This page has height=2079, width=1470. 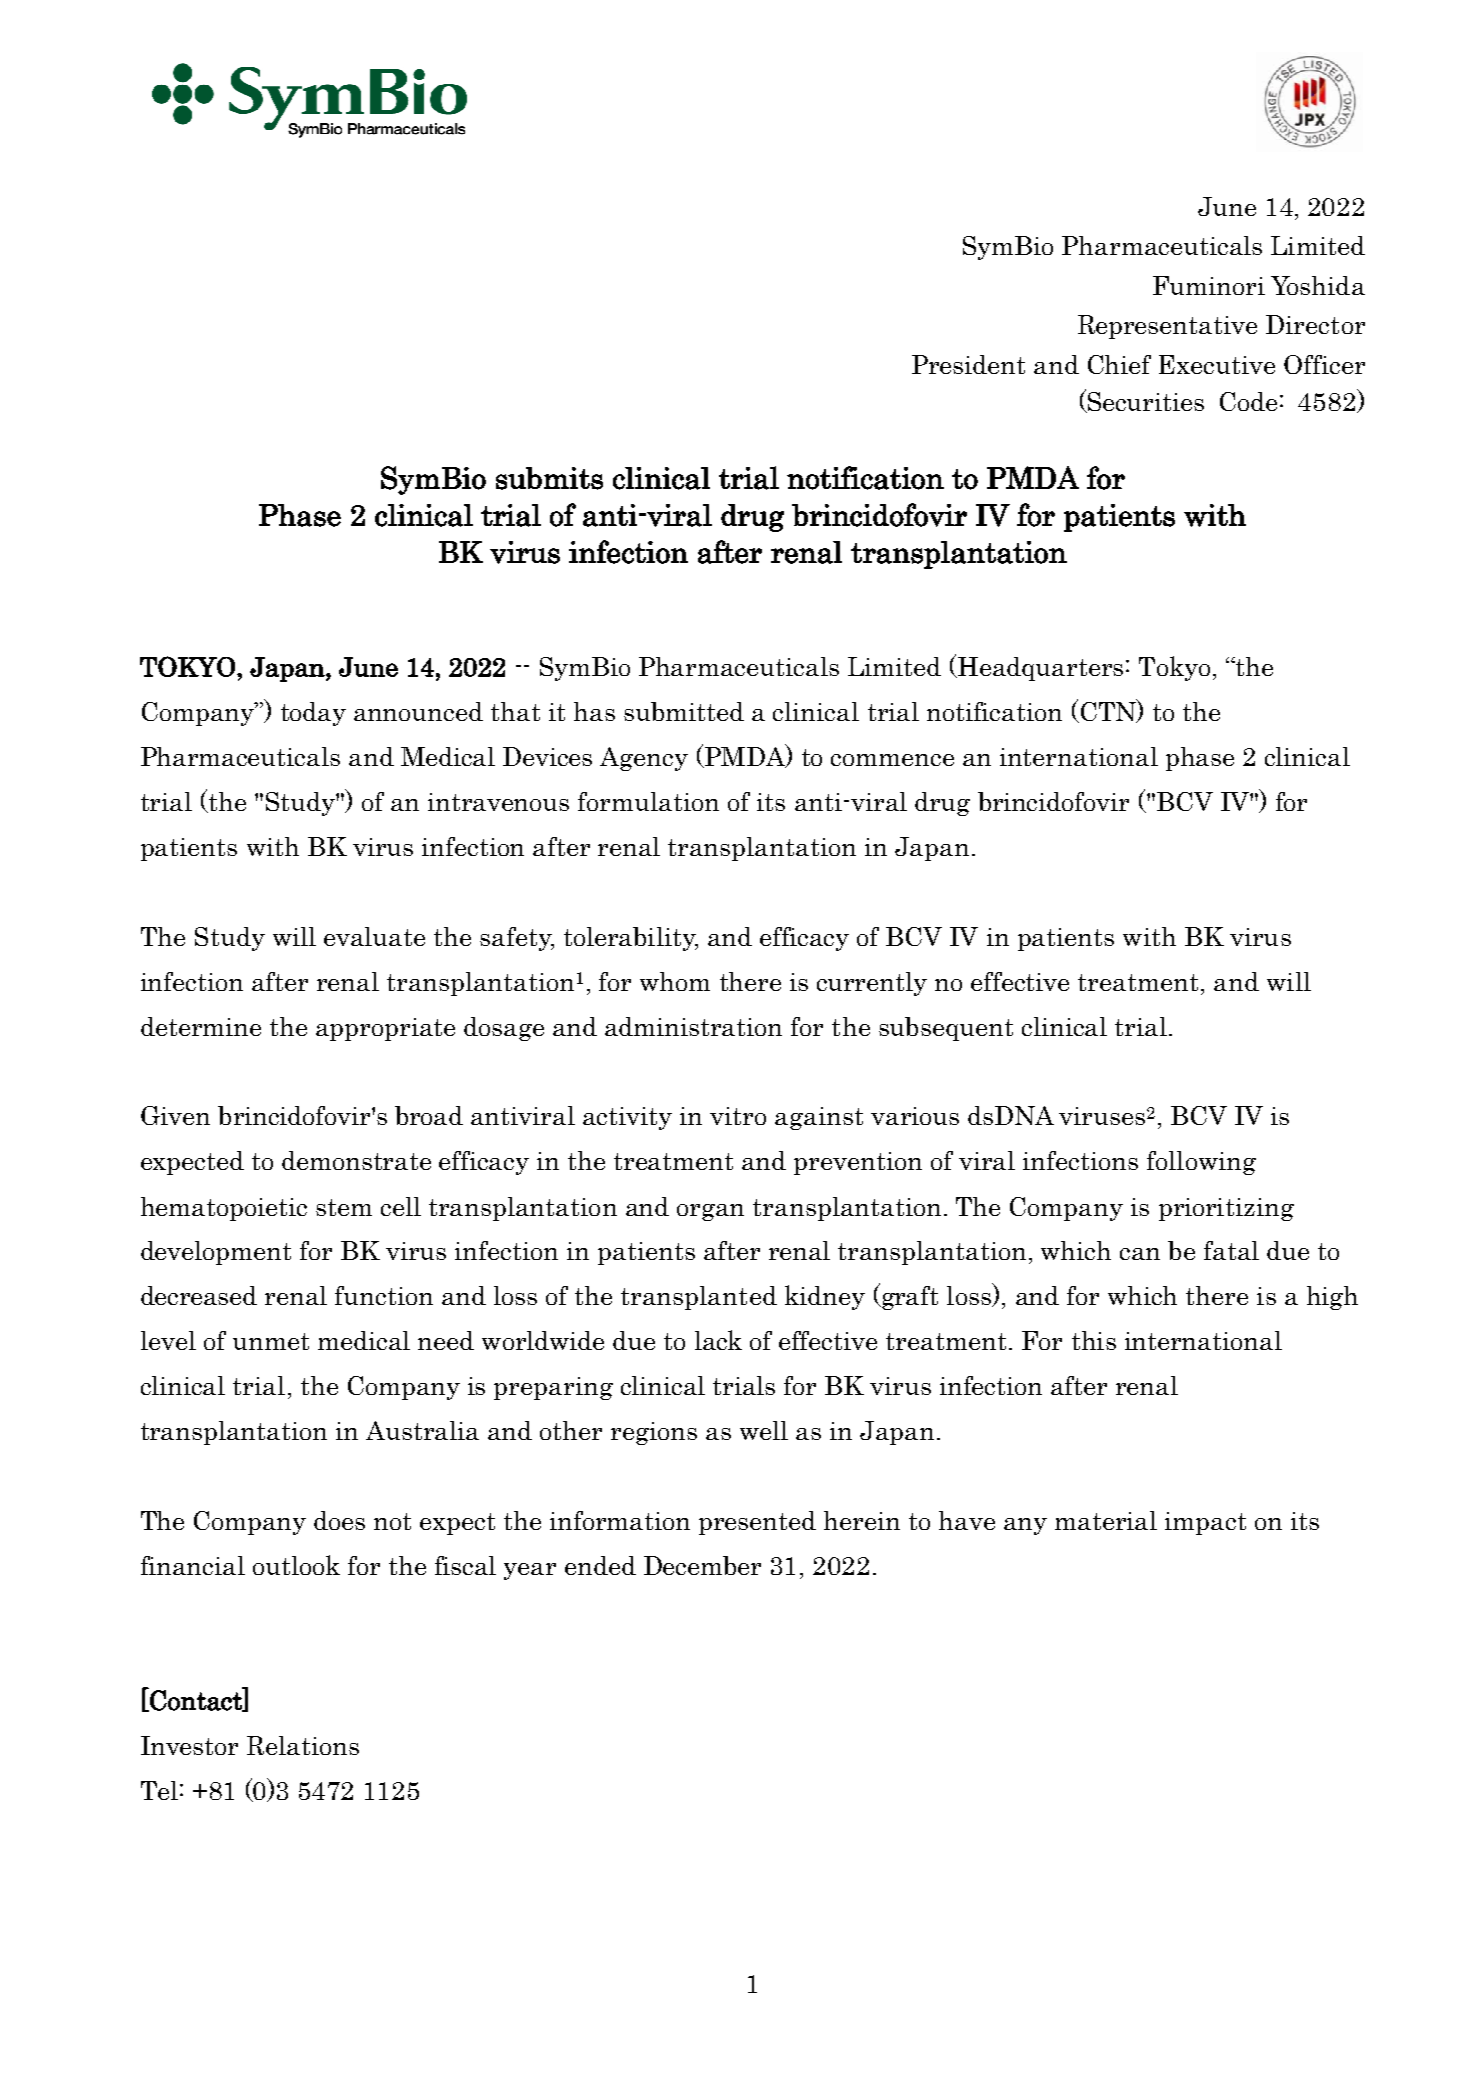 What do you see at coordinates (313, 714) in the page?
I see `today` at bounding box center [313, 714].
